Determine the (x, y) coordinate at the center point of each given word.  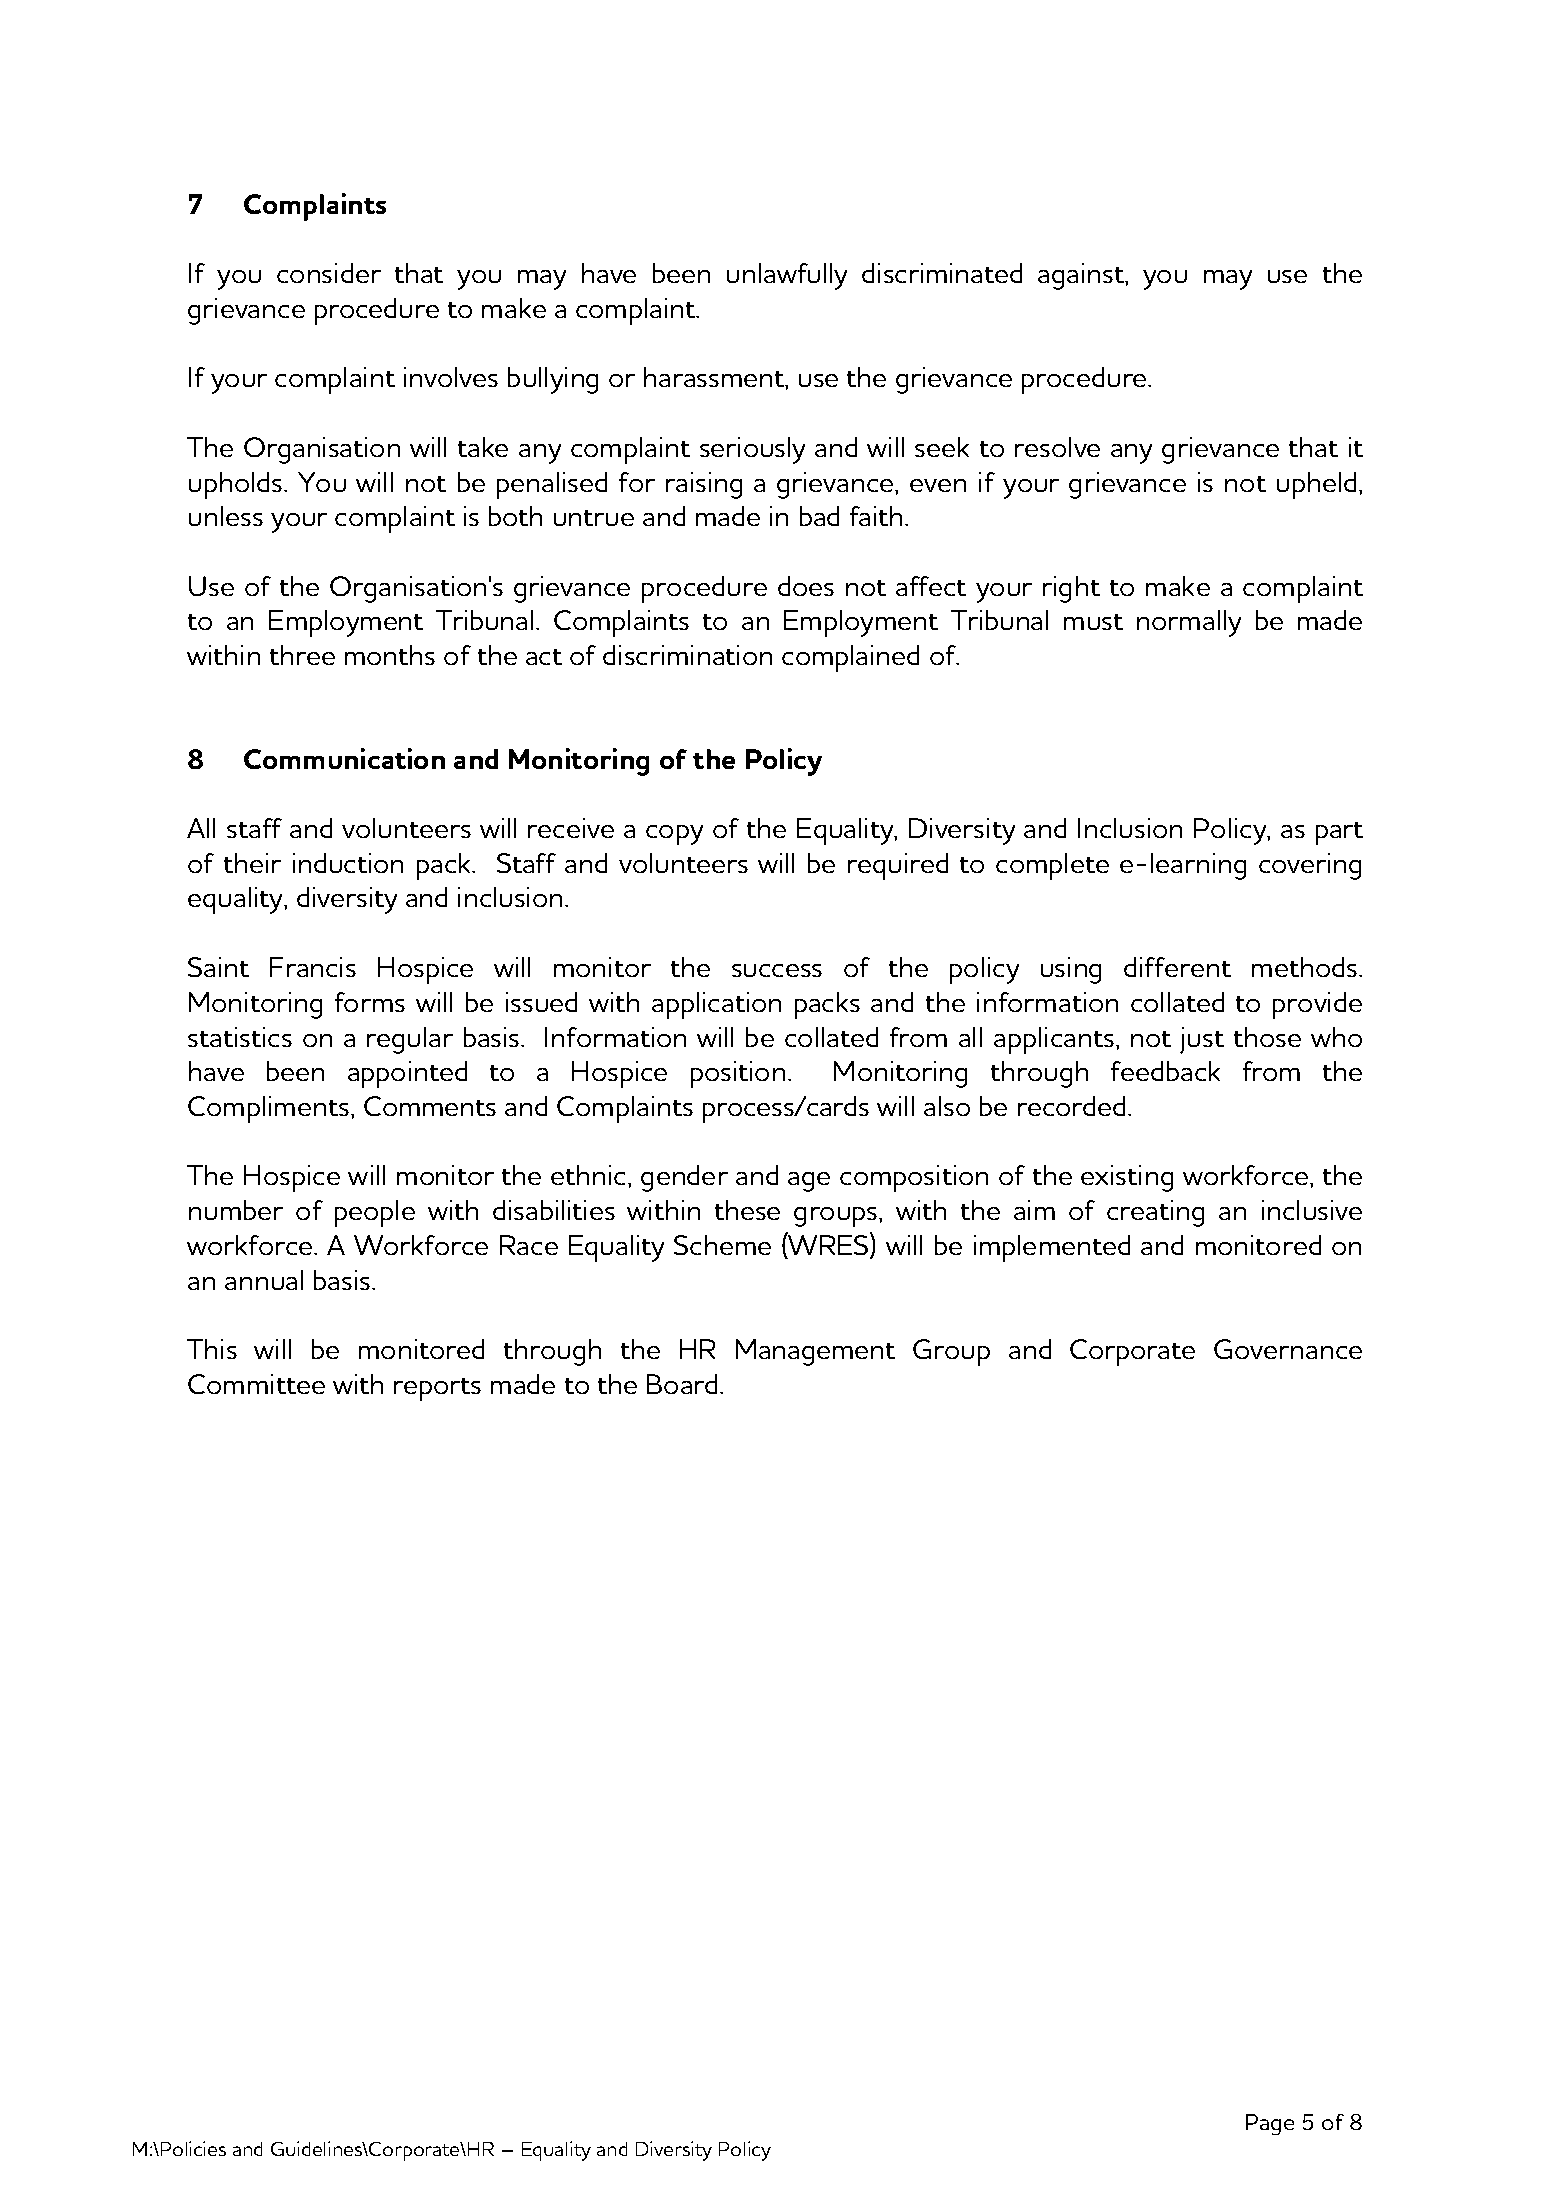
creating (1155, 1213)
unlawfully (787, 276)
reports (437, 1389)
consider (329, 273)
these (747, 1210)
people (375, 1213)
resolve (1057, 447)
